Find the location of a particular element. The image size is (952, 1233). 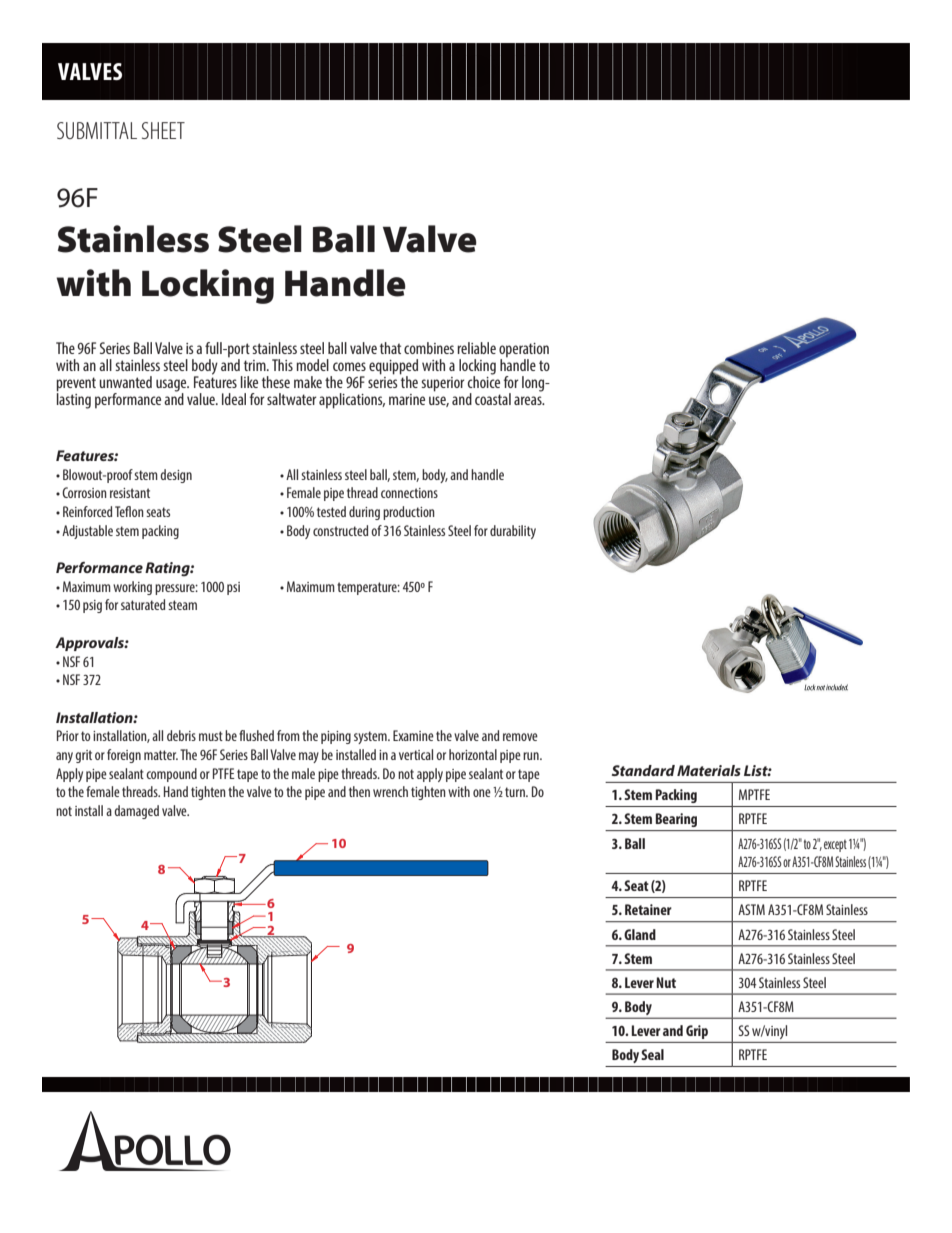

damaged is located at coordinates (136, 812).
